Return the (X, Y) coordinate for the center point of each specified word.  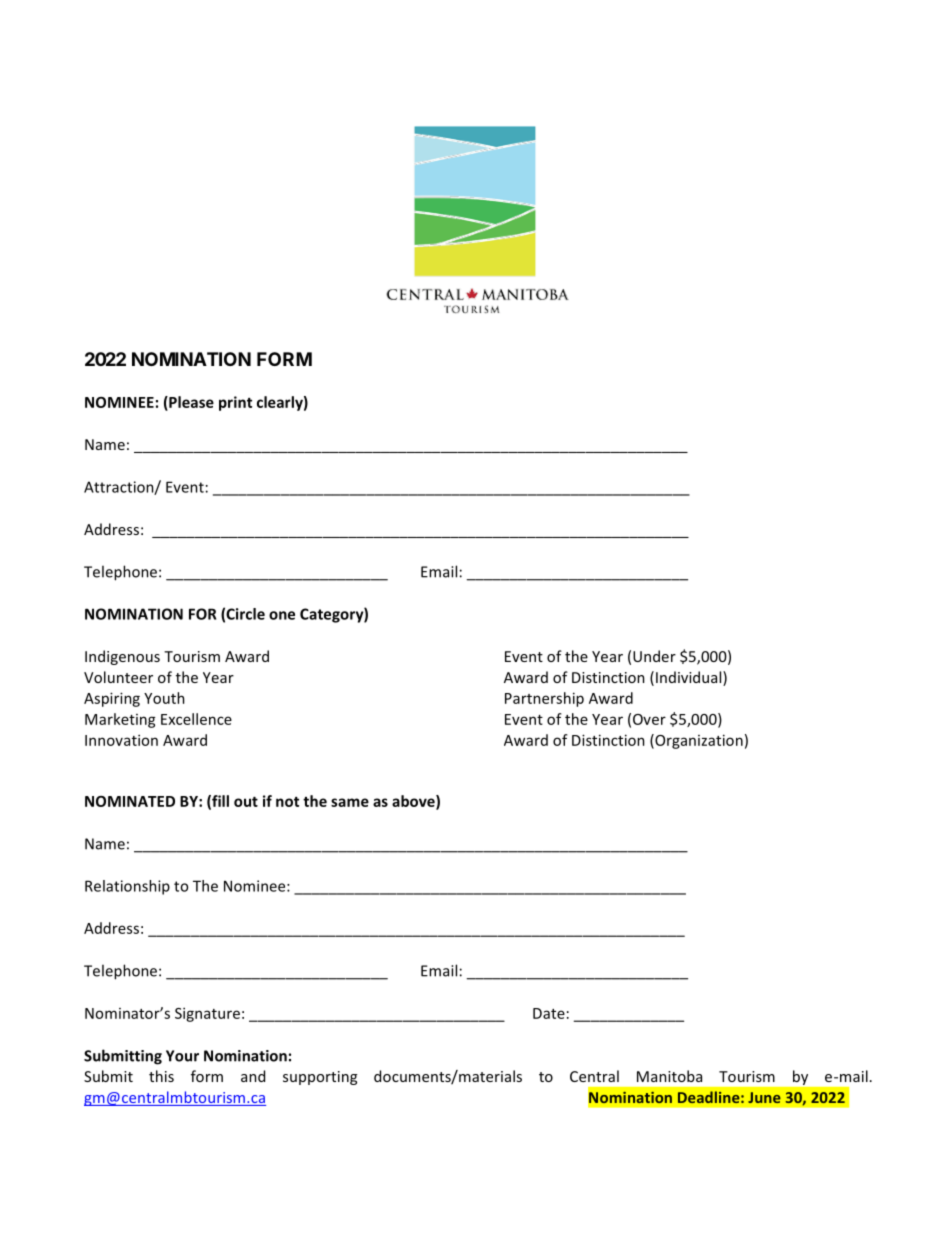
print (235, 403)
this (161, 1076)
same (350, 802)
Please (190, 403)
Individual (690, 678)
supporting (320, 1078)
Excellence (196, 719)
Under (654, 656)
